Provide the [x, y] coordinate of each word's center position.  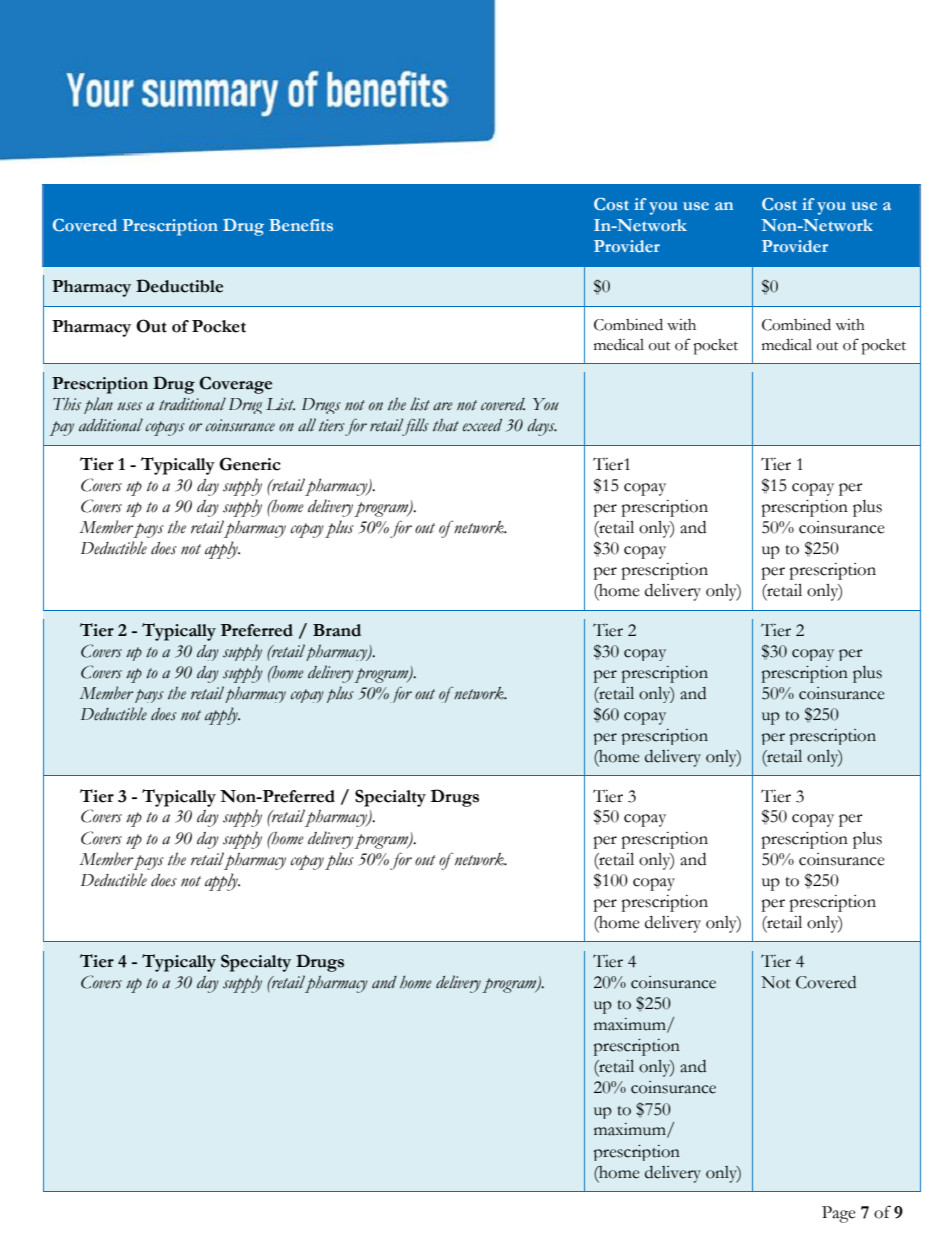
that [446, 425]
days [542, 427]
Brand [337, 630]
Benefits [301, 225]
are [443, 406]
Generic [250, 464]
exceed [482, 425]
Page [839, 1214]
